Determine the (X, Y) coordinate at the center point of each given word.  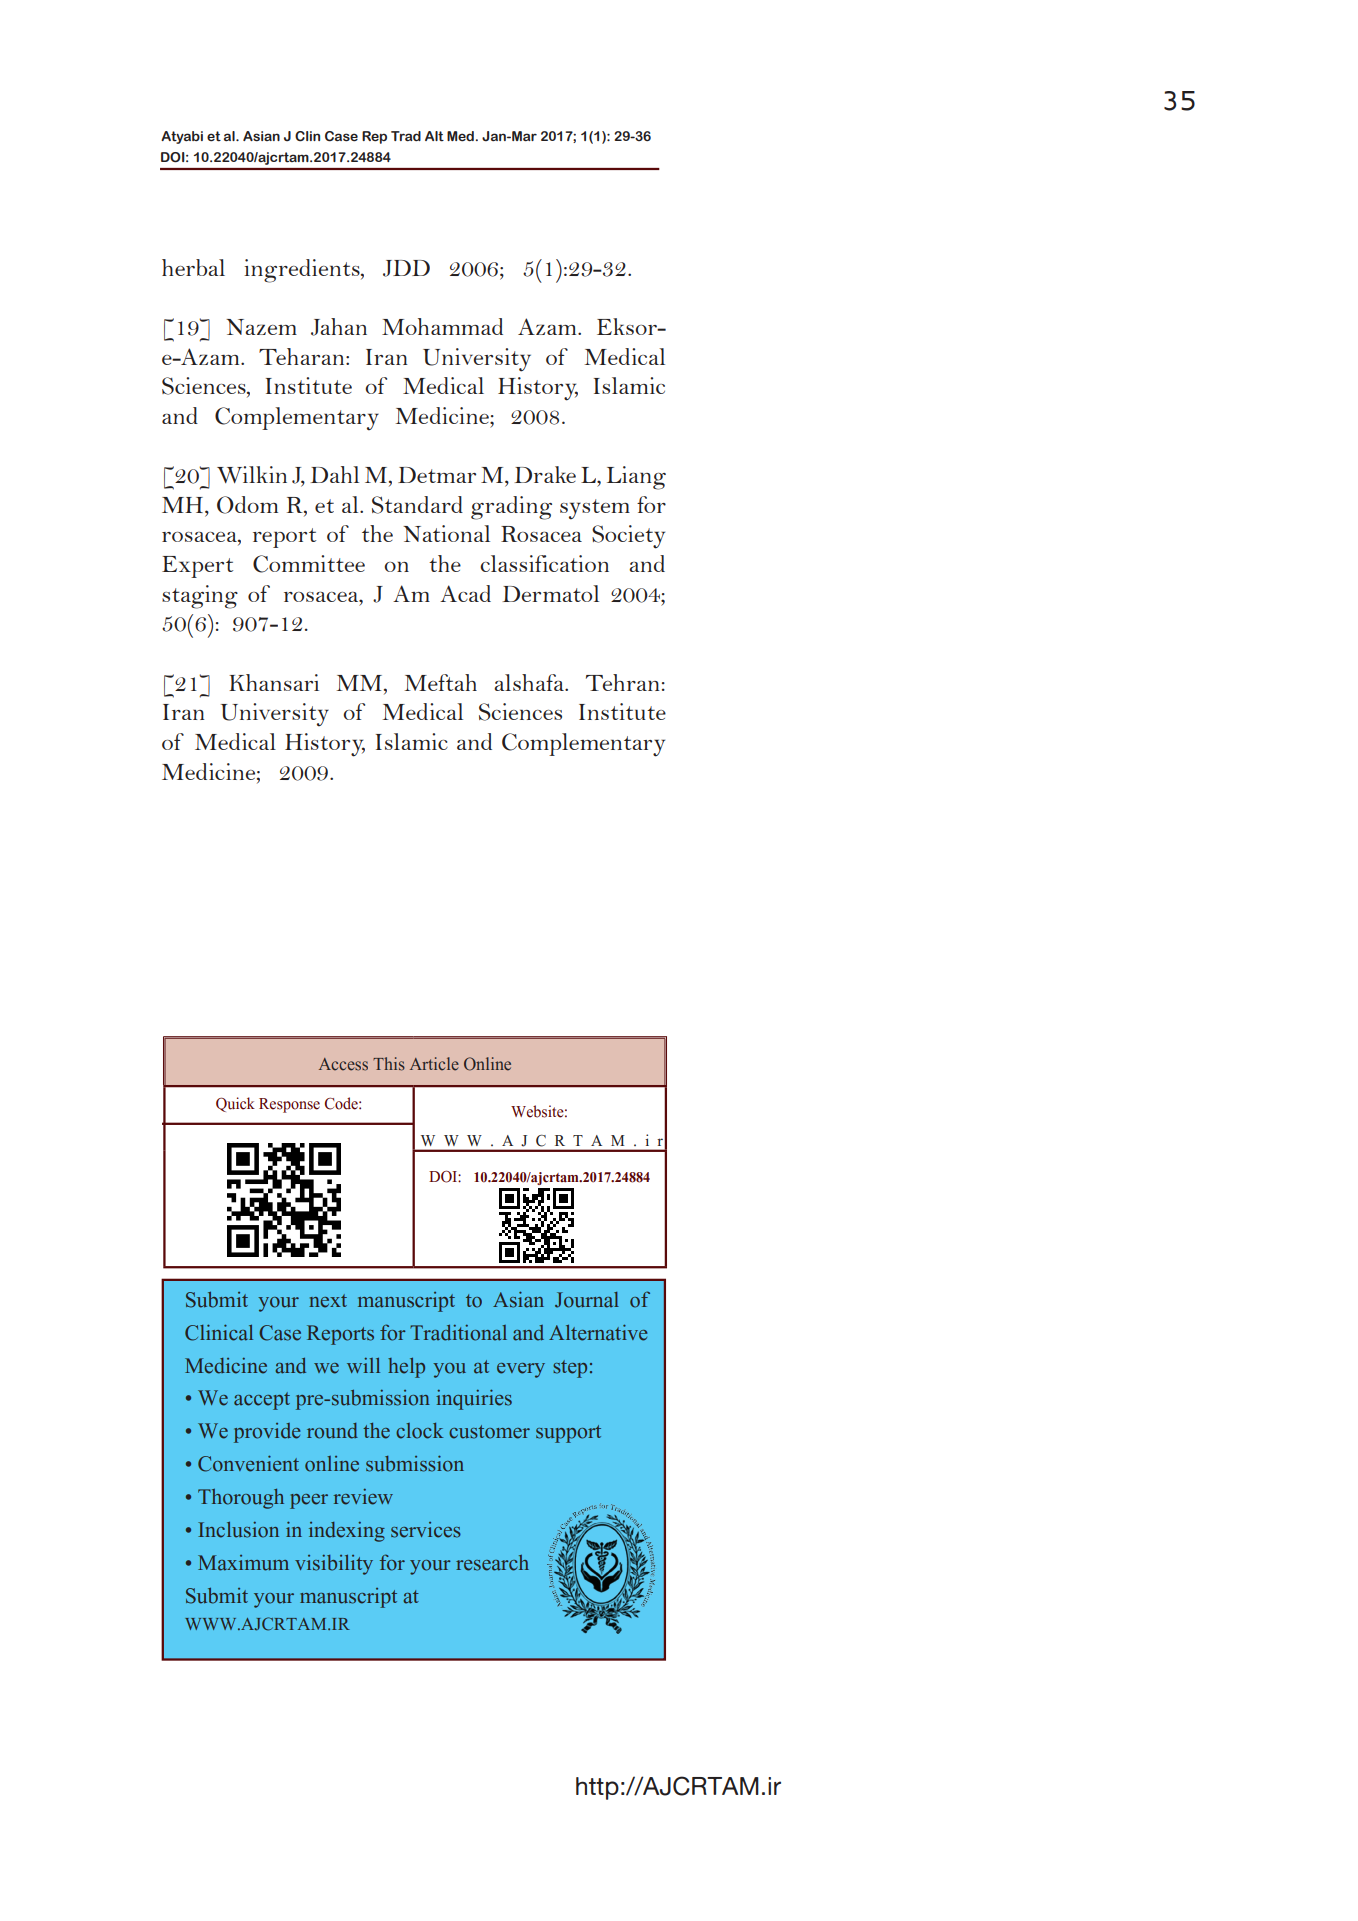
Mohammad (442, 326)
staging (200, 597)
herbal (193, 267)
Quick (235, 1104)
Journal (587, 1300)
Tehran (623, 682)
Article (434, 1064)
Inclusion (238, 1530)
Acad (465, 593)
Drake (545, 474)
